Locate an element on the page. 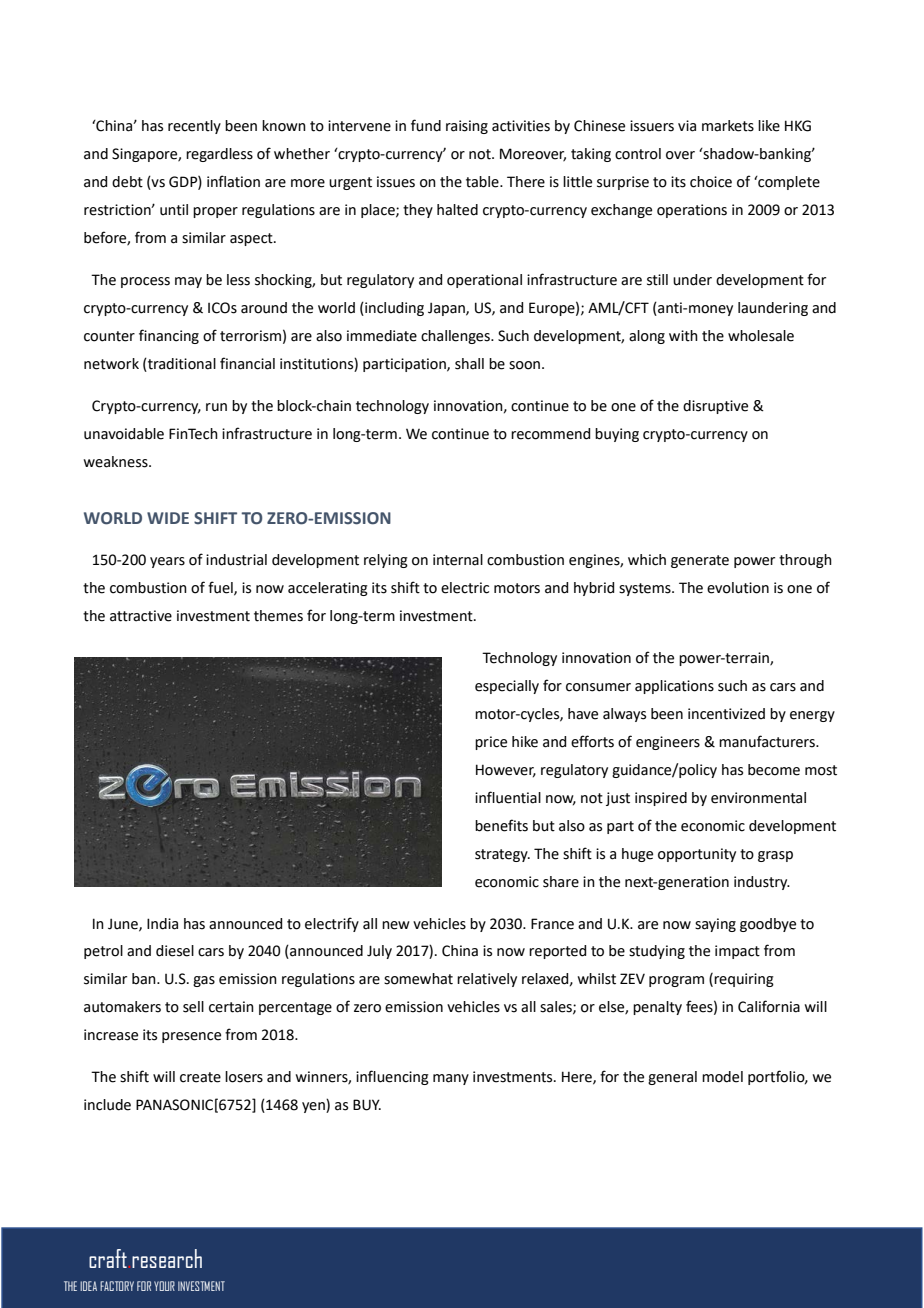 Image resolution: width=924 pixels, height=1308 pixels. YOUR is located at coordinates (164, 1286).
